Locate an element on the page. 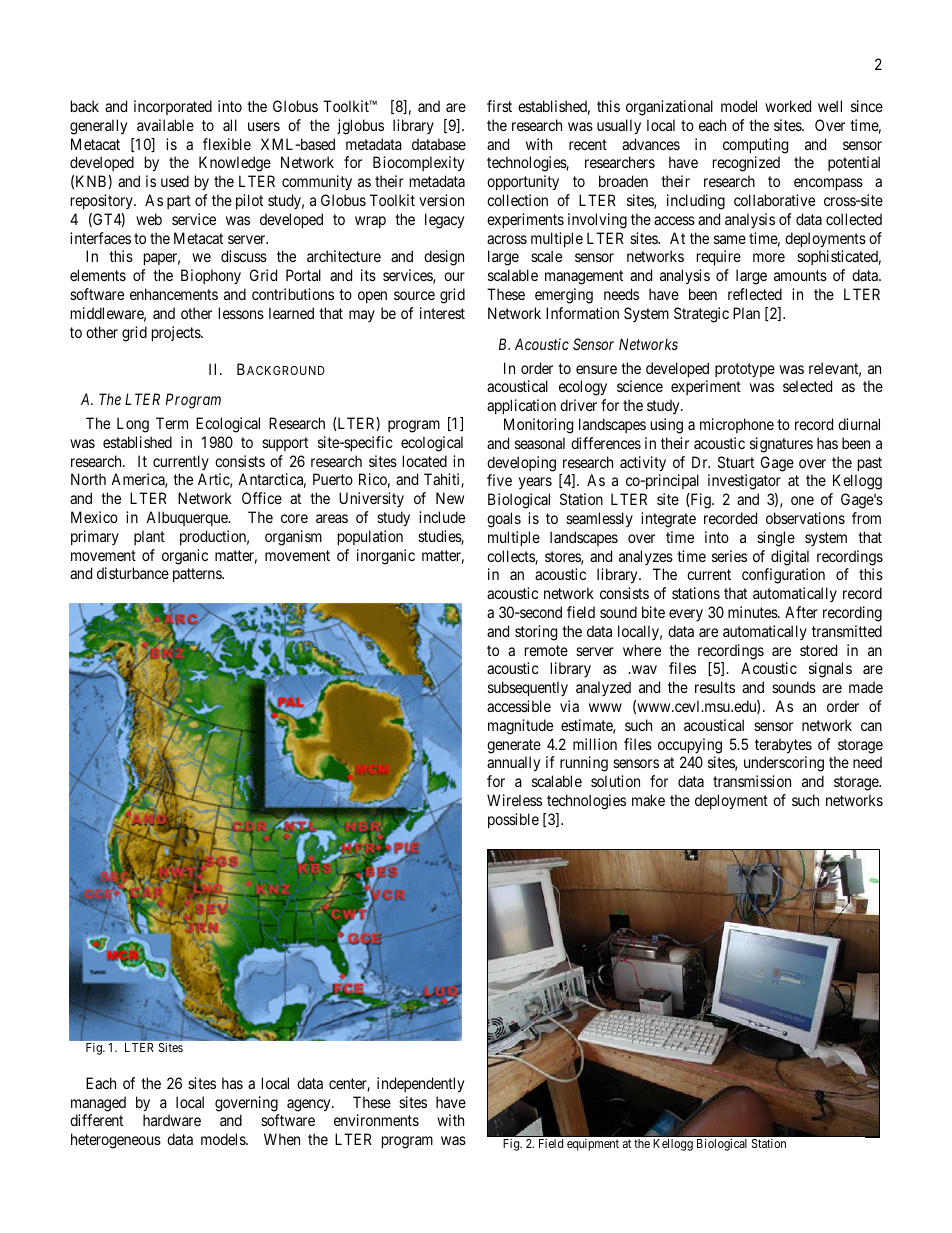 Image resolution: width=952 pixels, height=1233 pixels. heterogeneous is located at coordinates (116, 1141).
